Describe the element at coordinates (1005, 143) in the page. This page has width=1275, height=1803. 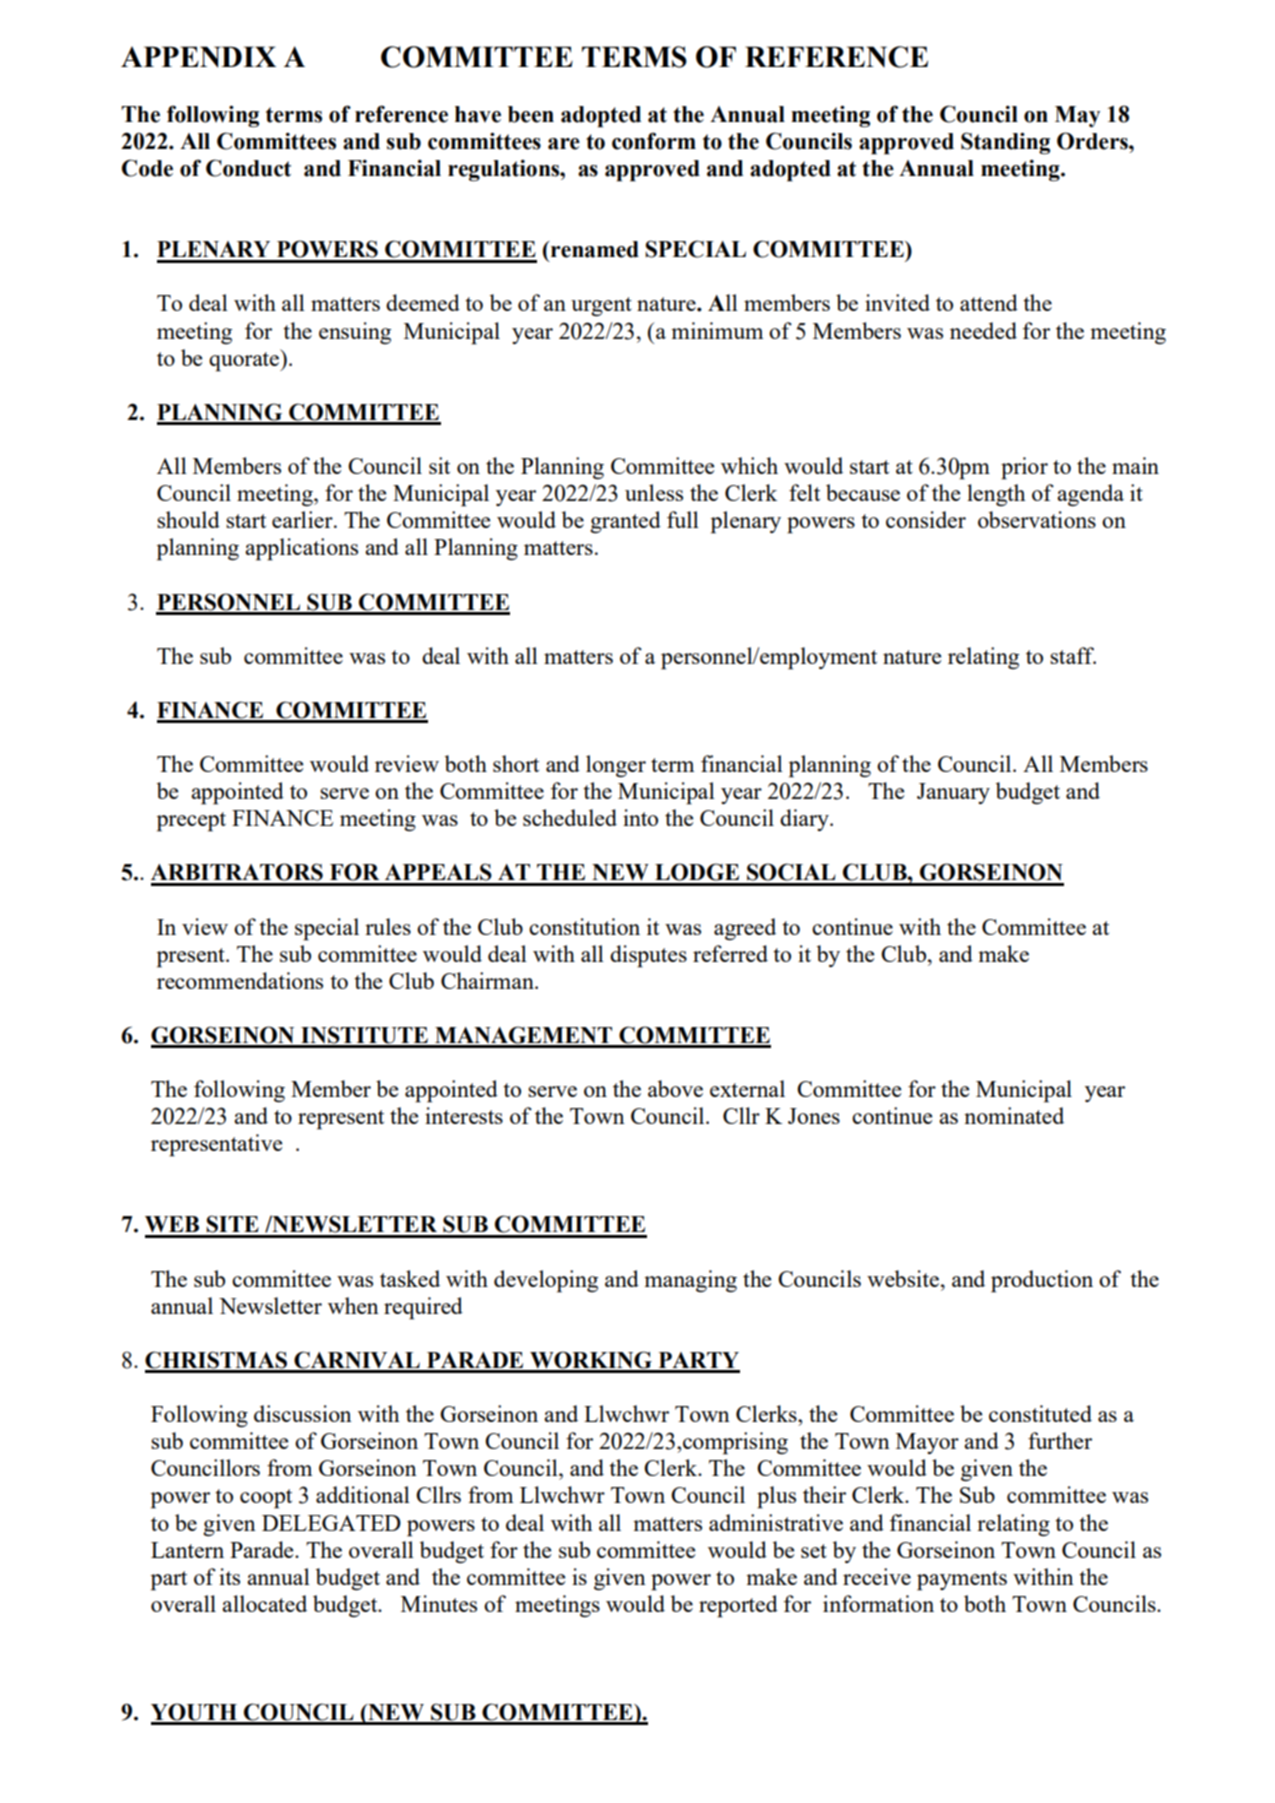
I see `Standing` at that location.
